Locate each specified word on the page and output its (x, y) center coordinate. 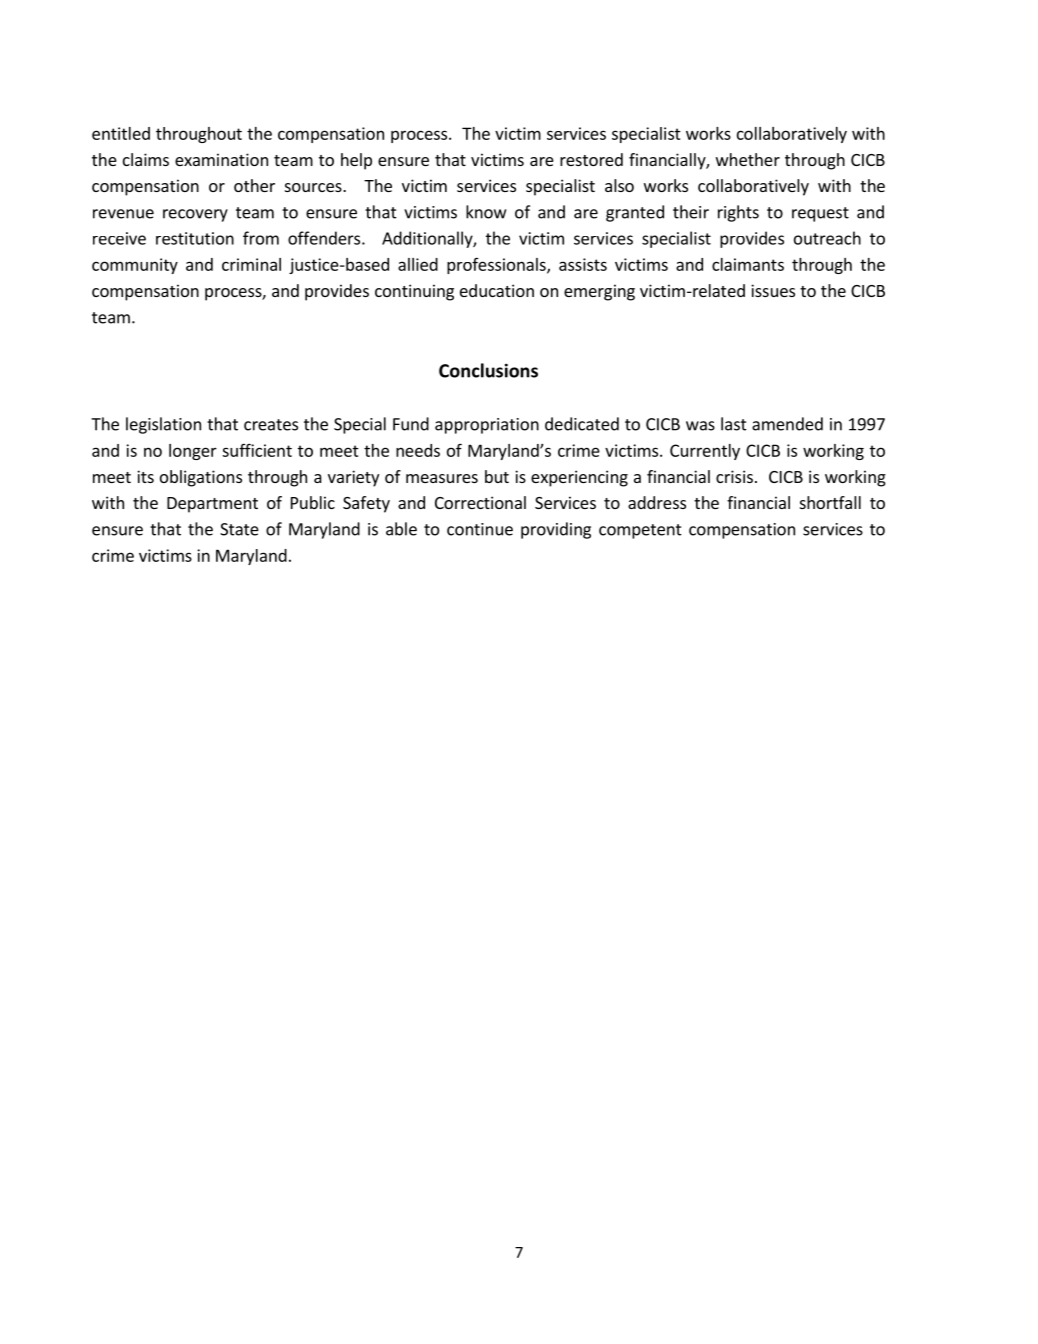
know (486, 212)
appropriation (487, 426)
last (734, 424)
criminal (251, 264)
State (239, 529)
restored (591, 159)
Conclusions (488, 370)
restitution (195, 238)
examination (221, 159)
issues (773, 290)
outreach (827, 238)
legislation (163, 425)
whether (748, 159)
